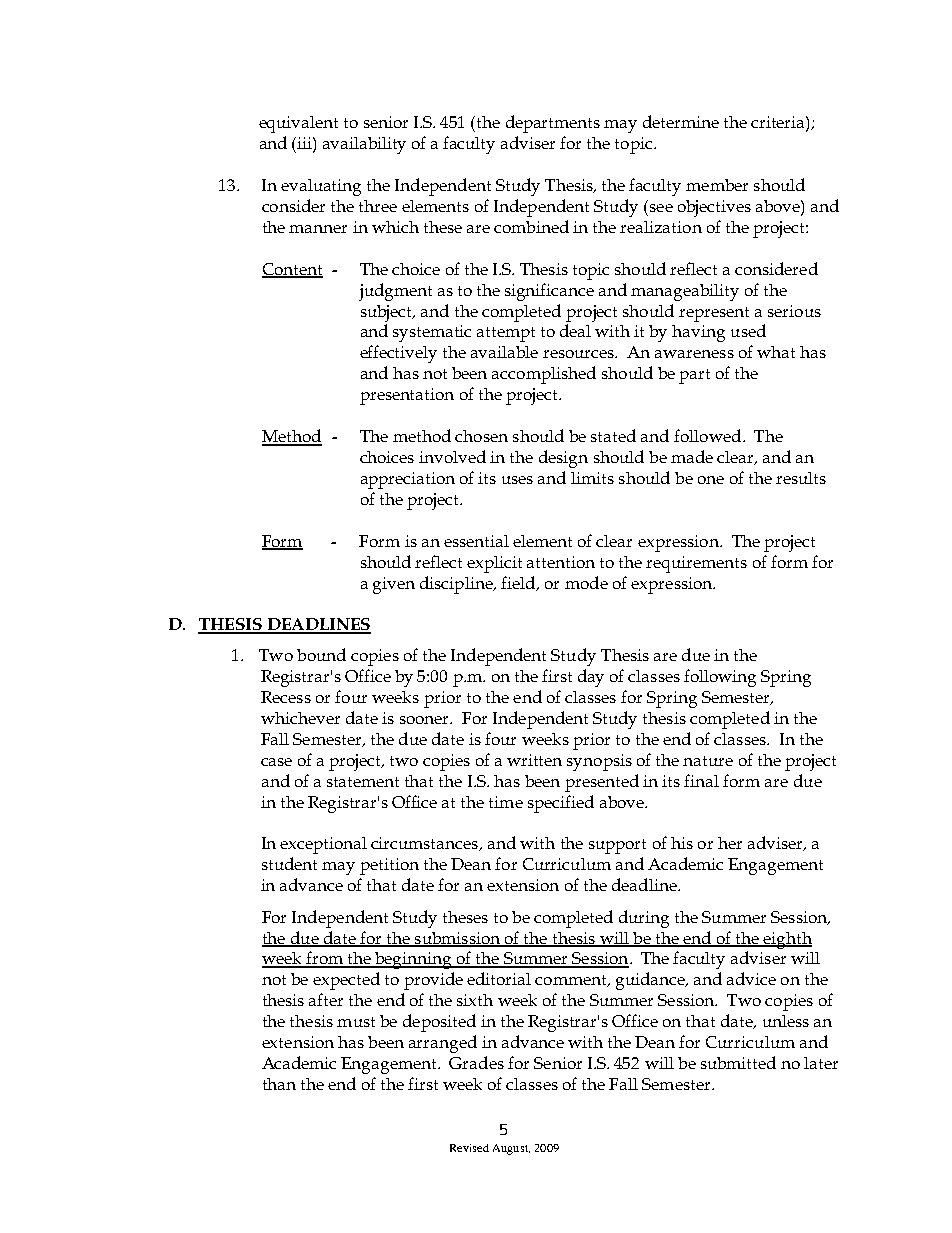 The height and width of the image is (1233, 952). Describe the element at coordinates (321, 654) in the image. I see `bound` at that location.
